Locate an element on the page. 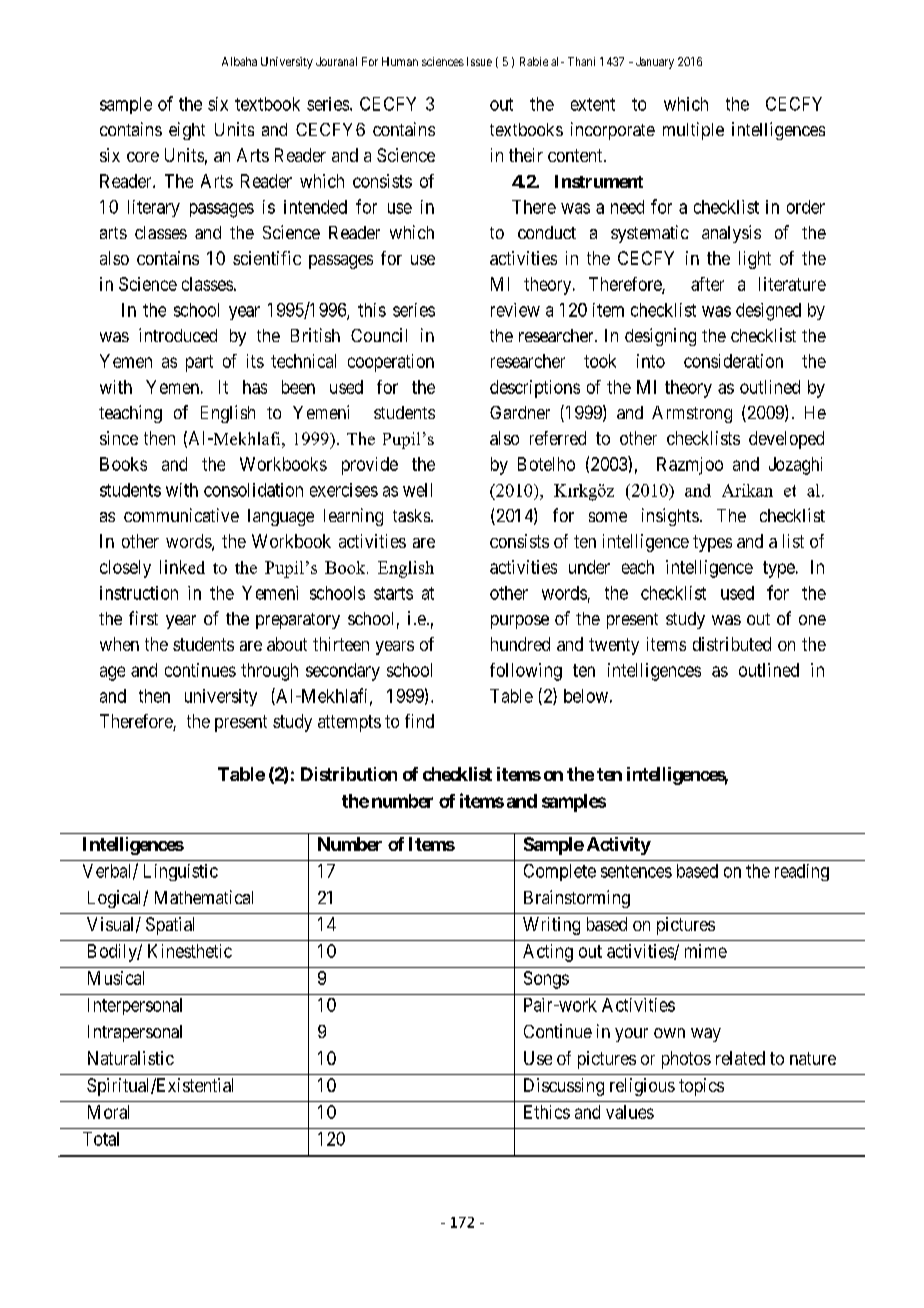 Image resolution: width=924 pixels, height=1308 pixels. Issue is located at coordinates (479, 61).
